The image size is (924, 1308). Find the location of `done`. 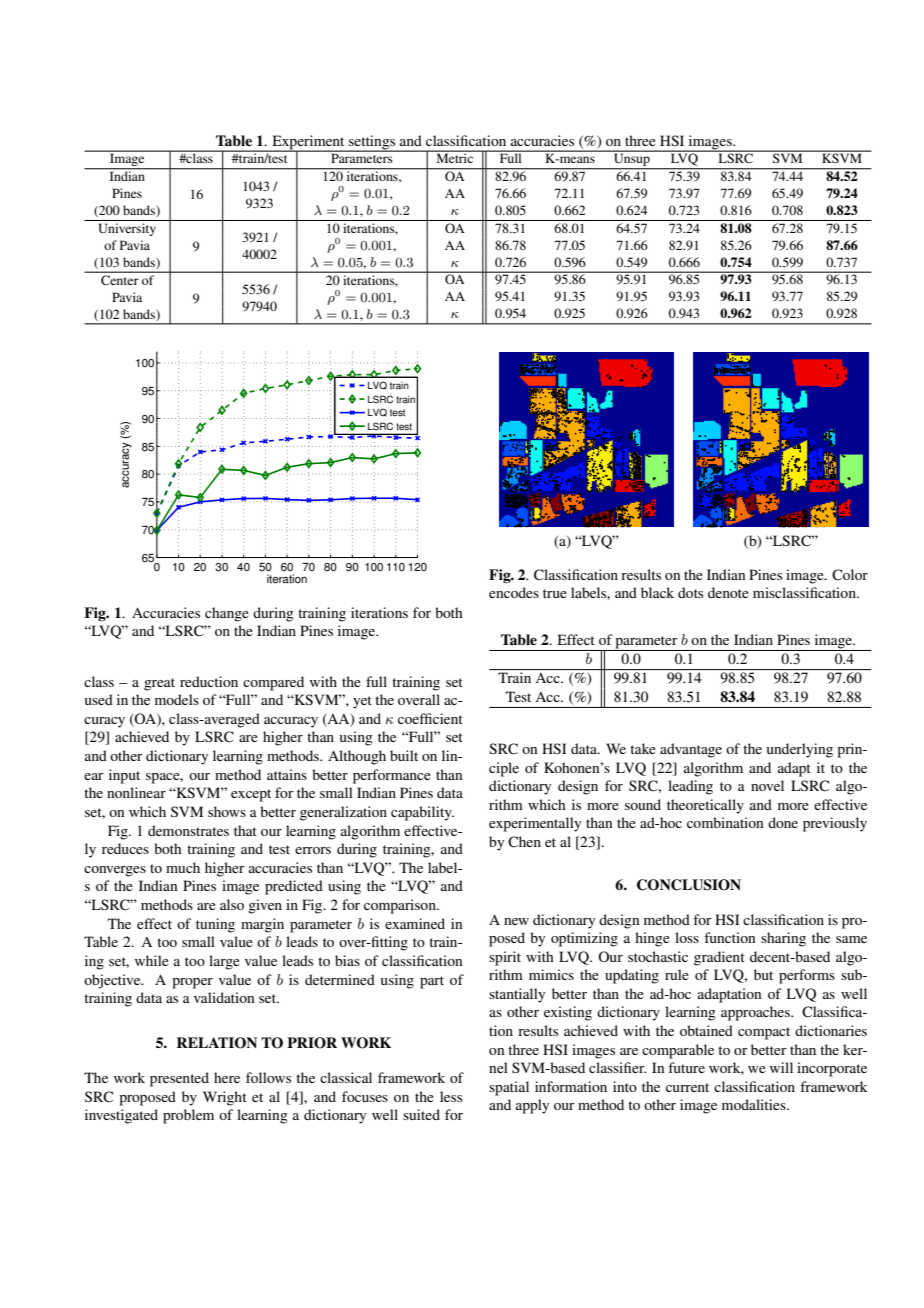

done is located at coordinates (783, 822).
